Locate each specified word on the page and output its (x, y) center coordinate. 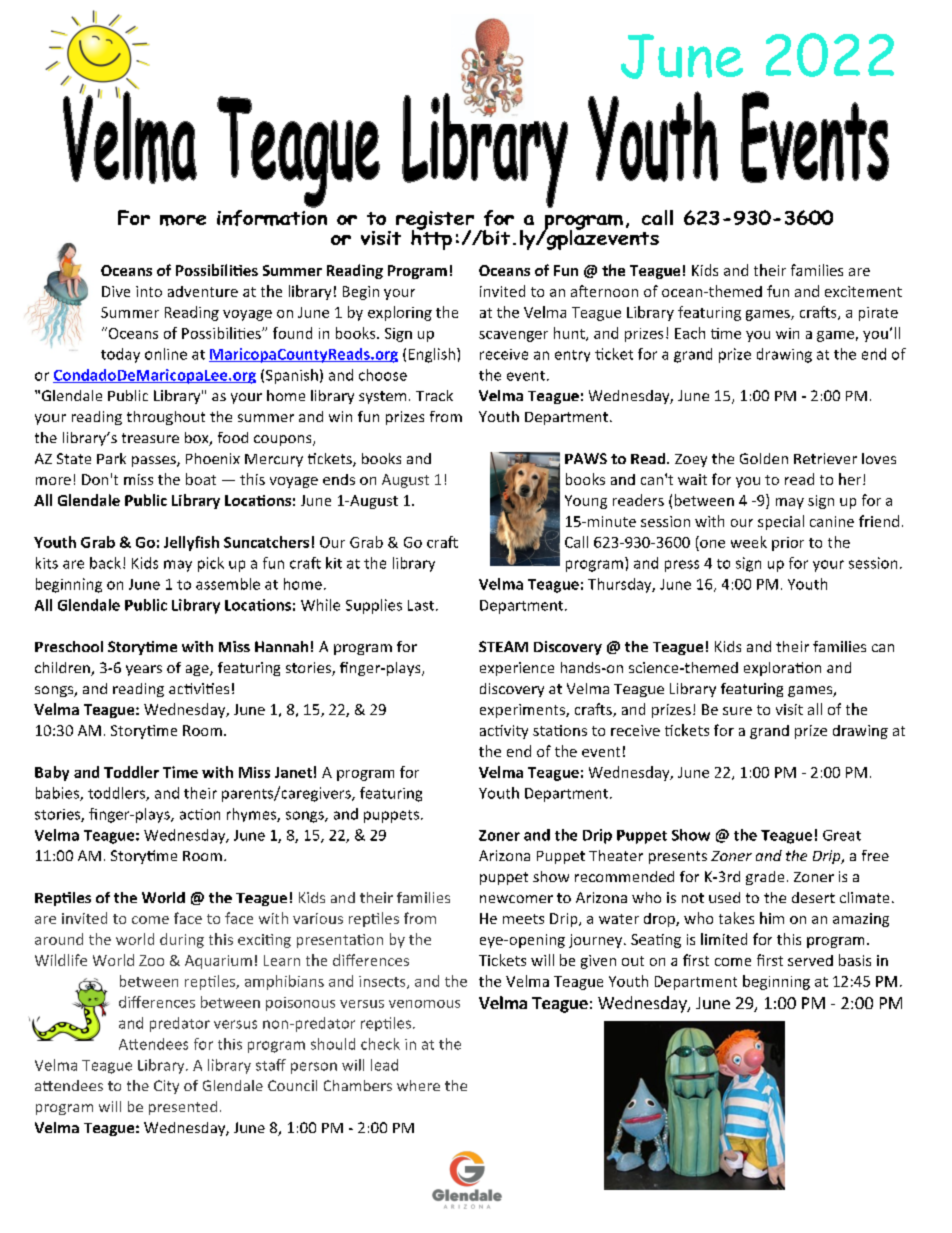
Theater (616, 855)
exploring (400, 313)
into (149, 291)
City (166, 1087)
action (200, 814)
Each (690, 333)
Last (421, 605)
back (105, 563)
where (418, 1085)
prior (788, 544)
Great (842, 835)
